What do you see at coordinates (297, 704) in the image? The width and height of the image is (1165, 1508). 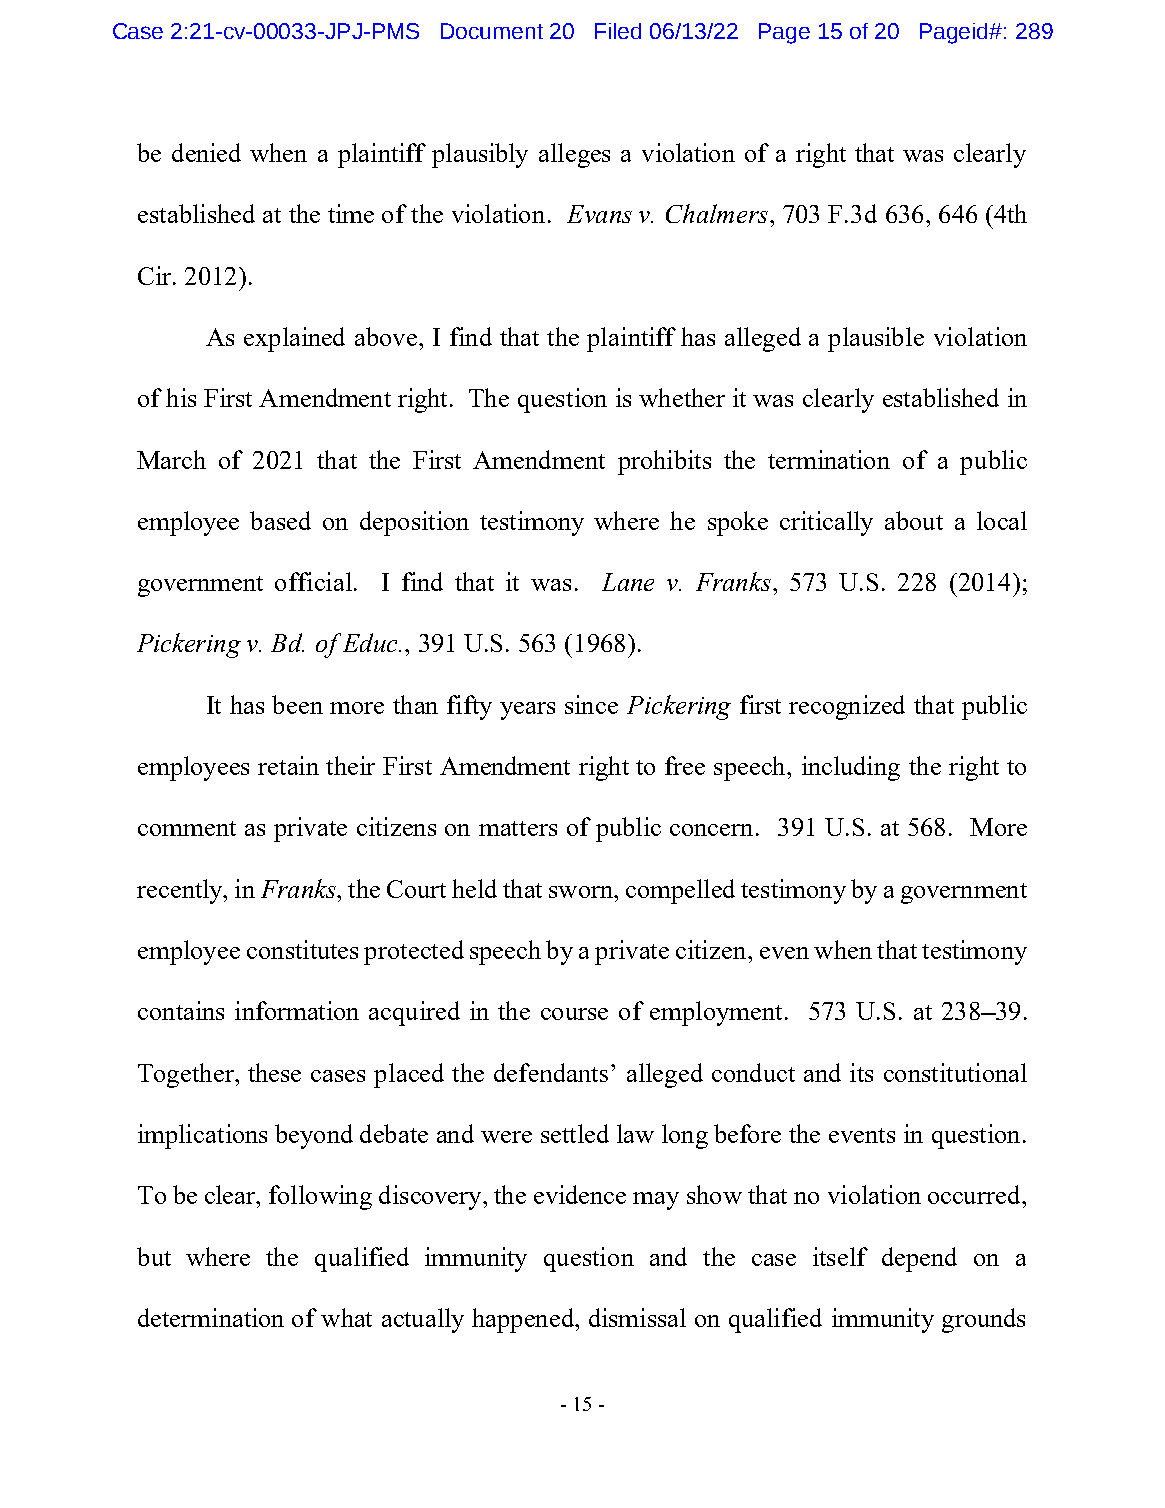 I see `been` at bounding box center [297, 704].
